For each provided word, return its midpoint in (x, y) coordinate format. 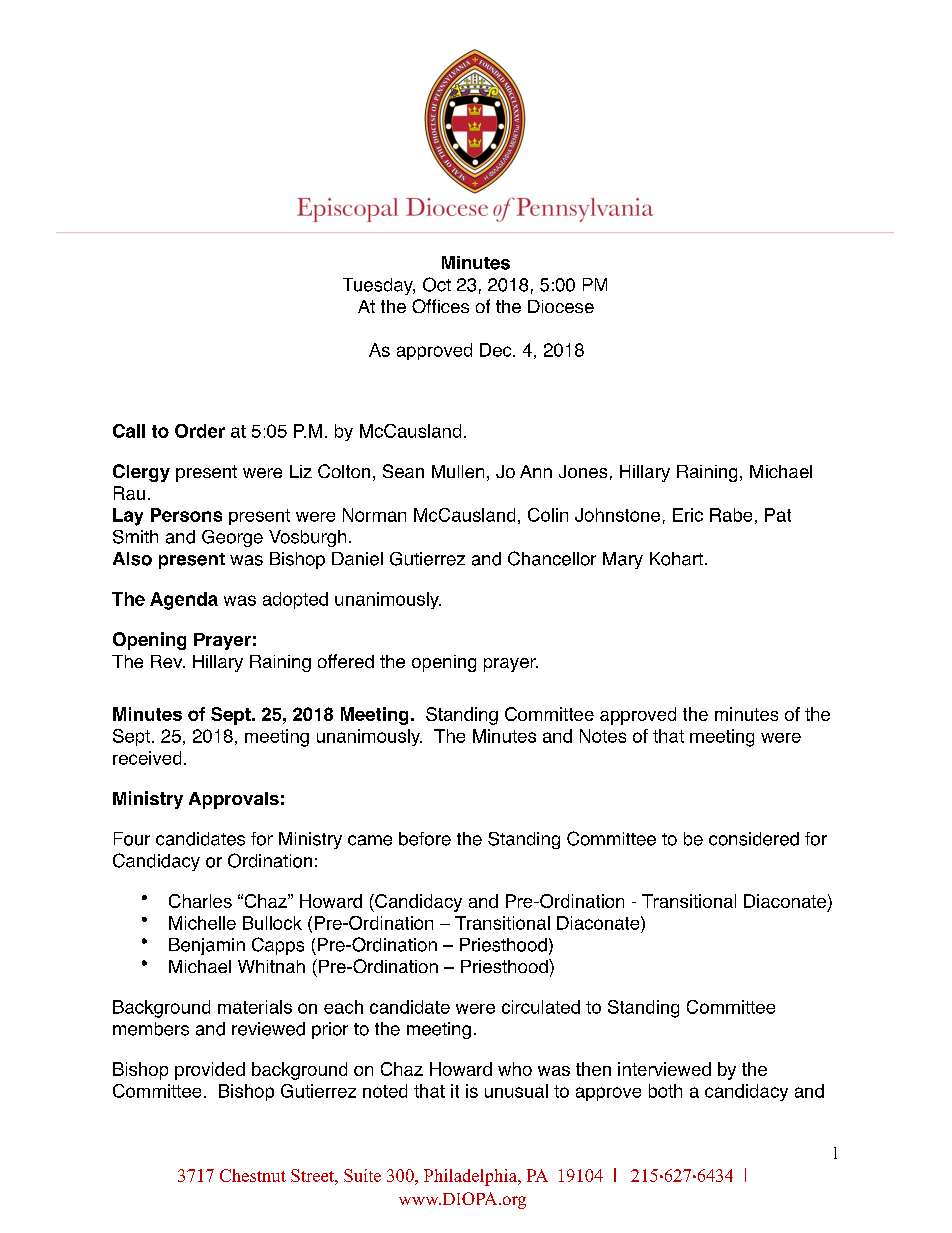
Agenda (184, 601)
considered (754, 839)
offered (346, 661)
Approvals (234, 800)
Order (200, 431)
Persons (186, 515)
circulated (541, 1007)
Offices (440, 306)
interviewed (664, 1069)
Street (313, 1175)
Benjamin (207, 946)
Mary (623, 560)
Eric (688, 515)
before (425, 839)
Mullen (458, 471)
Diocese (561, 306)
